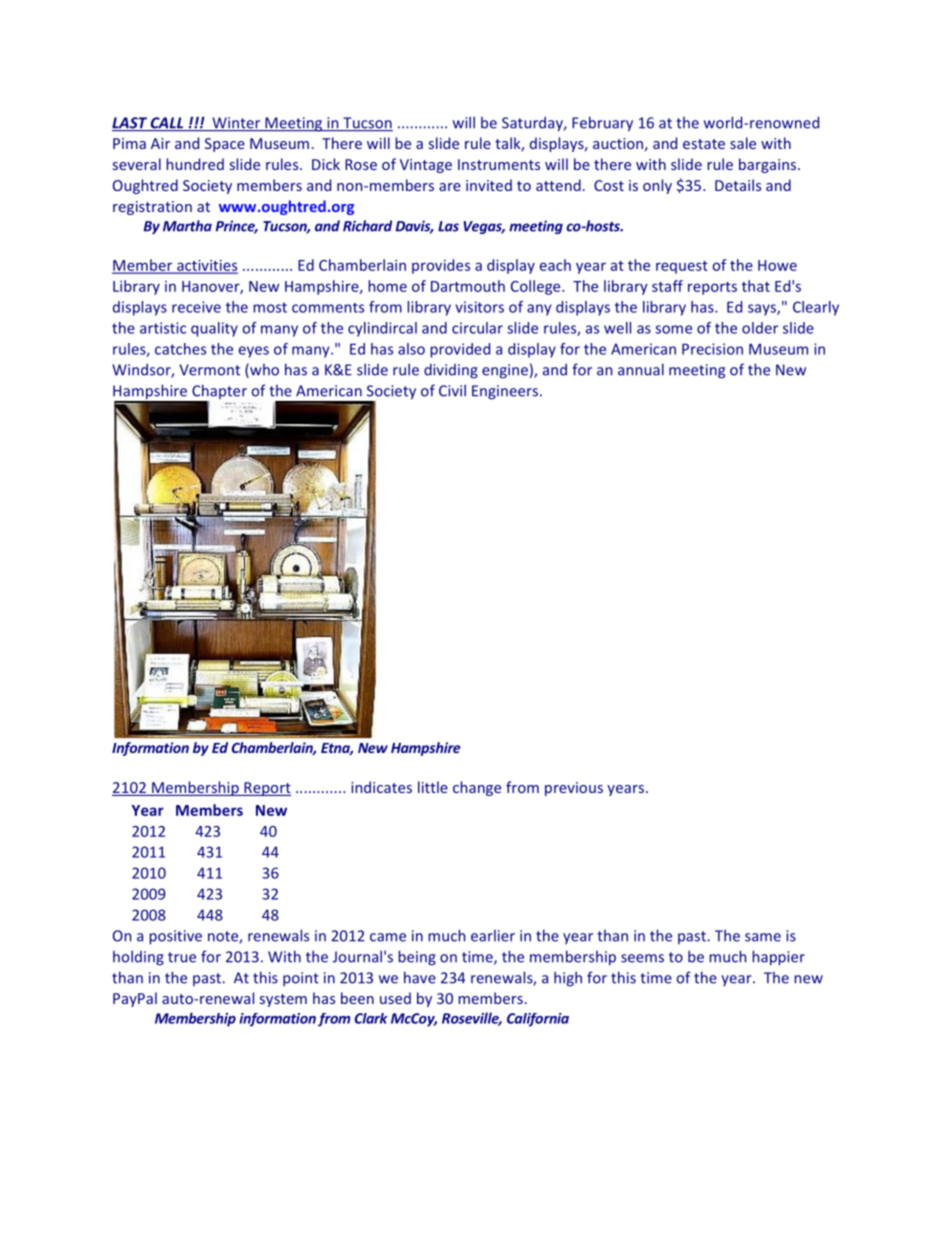 Image resolution: width=952 pixels, height=1233 pixels. I want to click on Chapter, so click(218, 393).
